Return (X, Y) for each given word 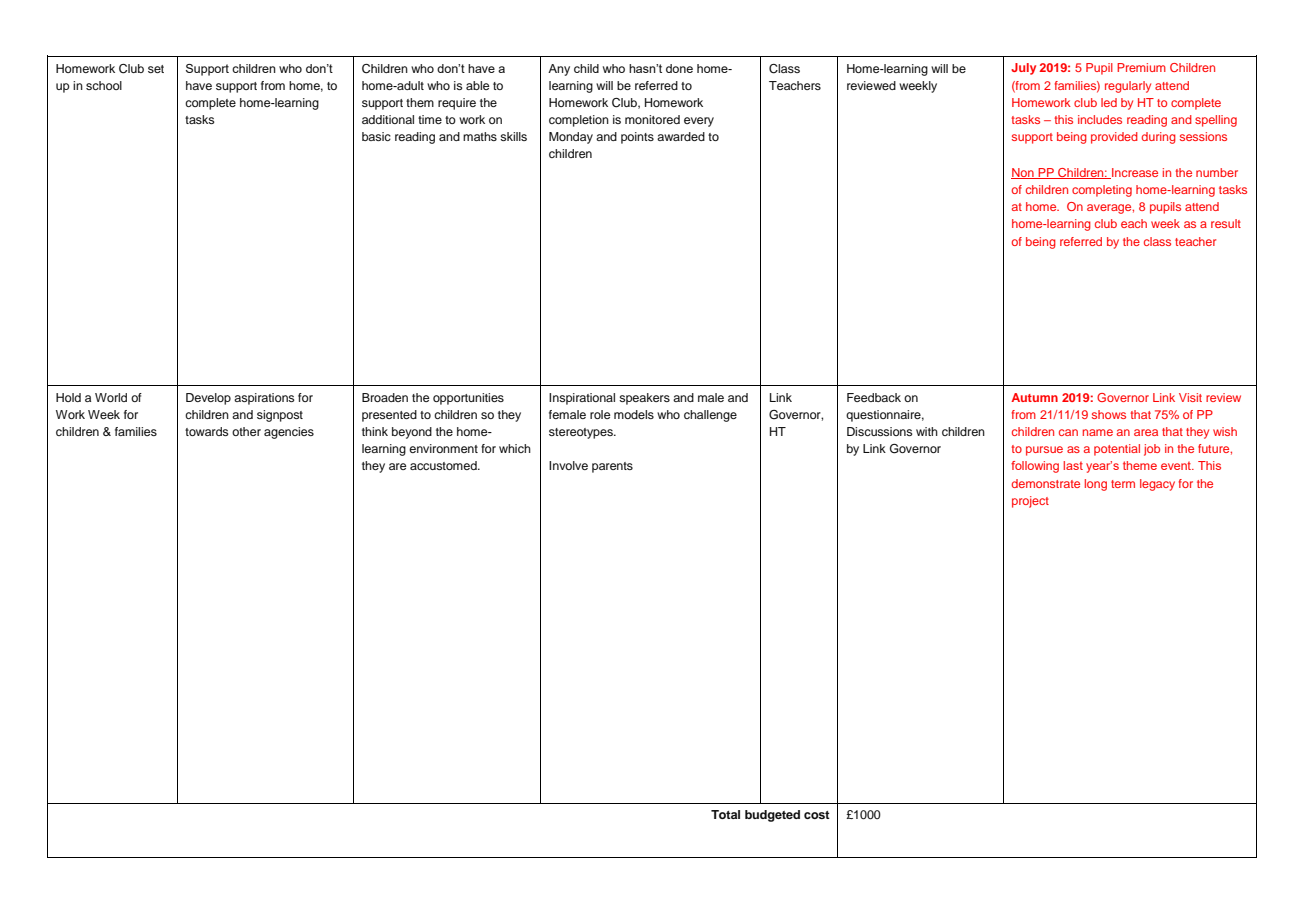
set (156, 69)
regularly (1128, 87)
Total (725, 814)
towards (207, 431)
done (679, 68)
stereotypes (582, 433)
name (1098, 432)
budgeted (772, 816)
